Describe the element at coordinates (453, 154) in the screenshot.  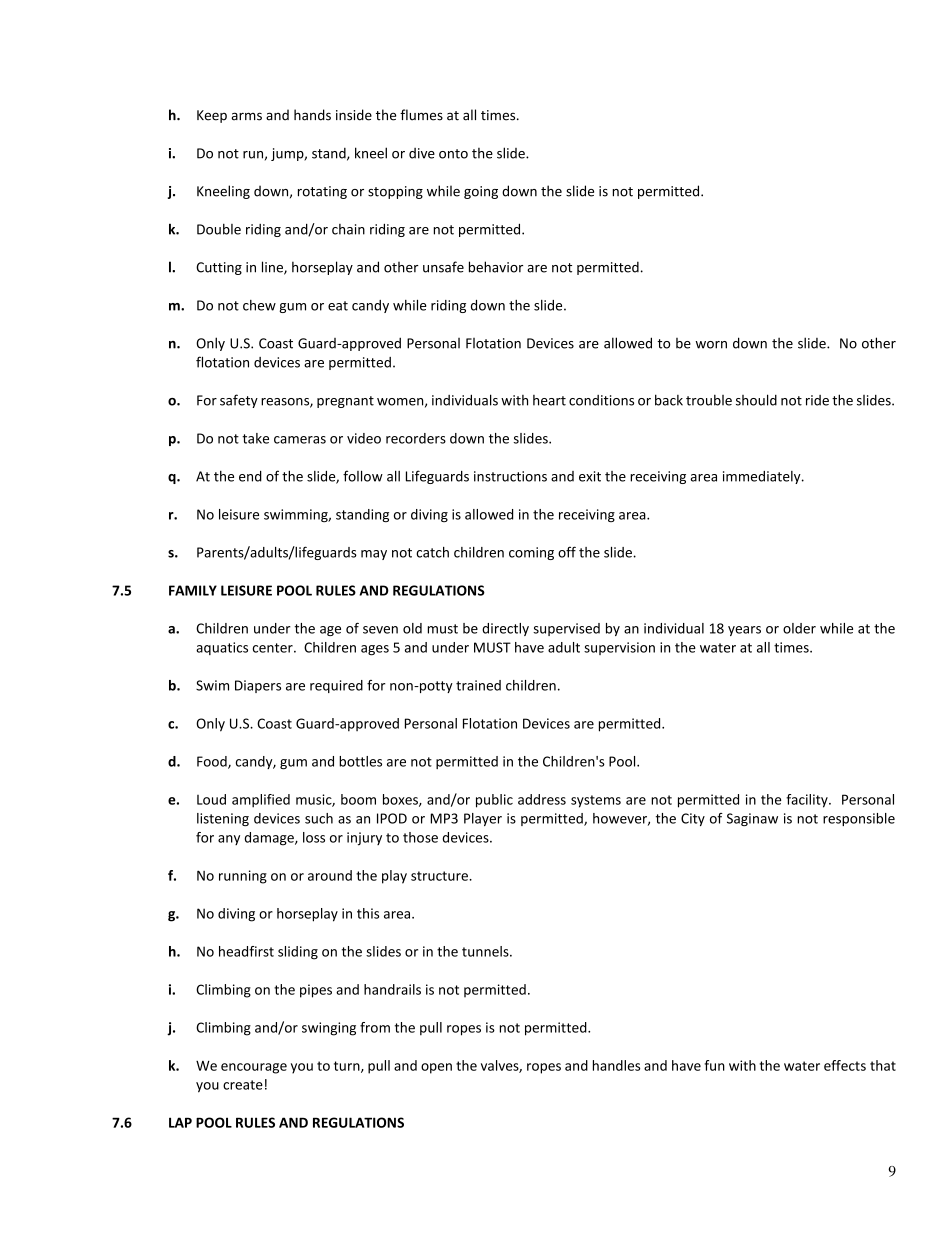
I see `onto` at that location.
